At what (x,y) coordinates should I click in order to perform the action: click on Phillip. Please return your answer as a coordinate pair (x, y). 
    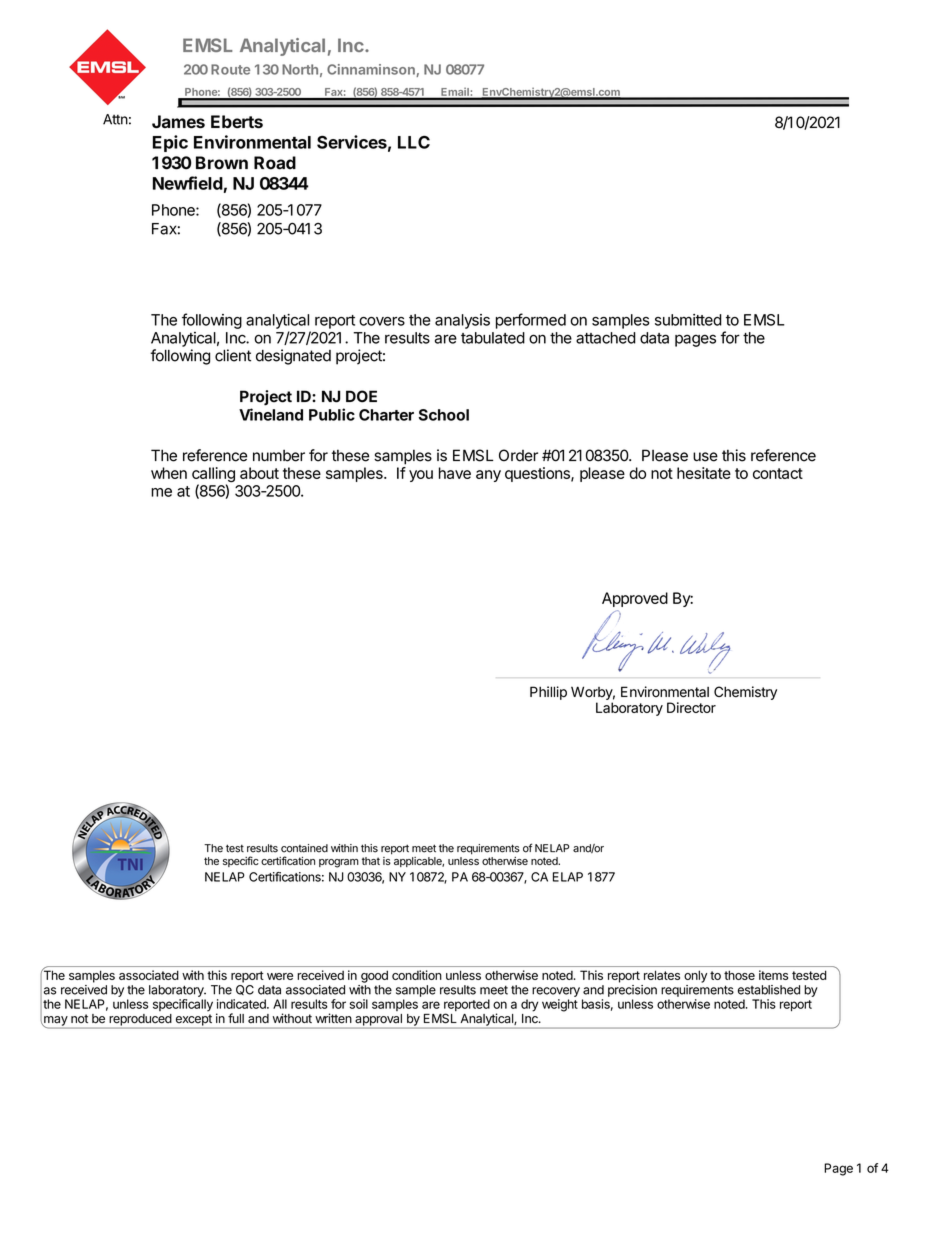
    Looking at the image, I should click on (548, 693).
